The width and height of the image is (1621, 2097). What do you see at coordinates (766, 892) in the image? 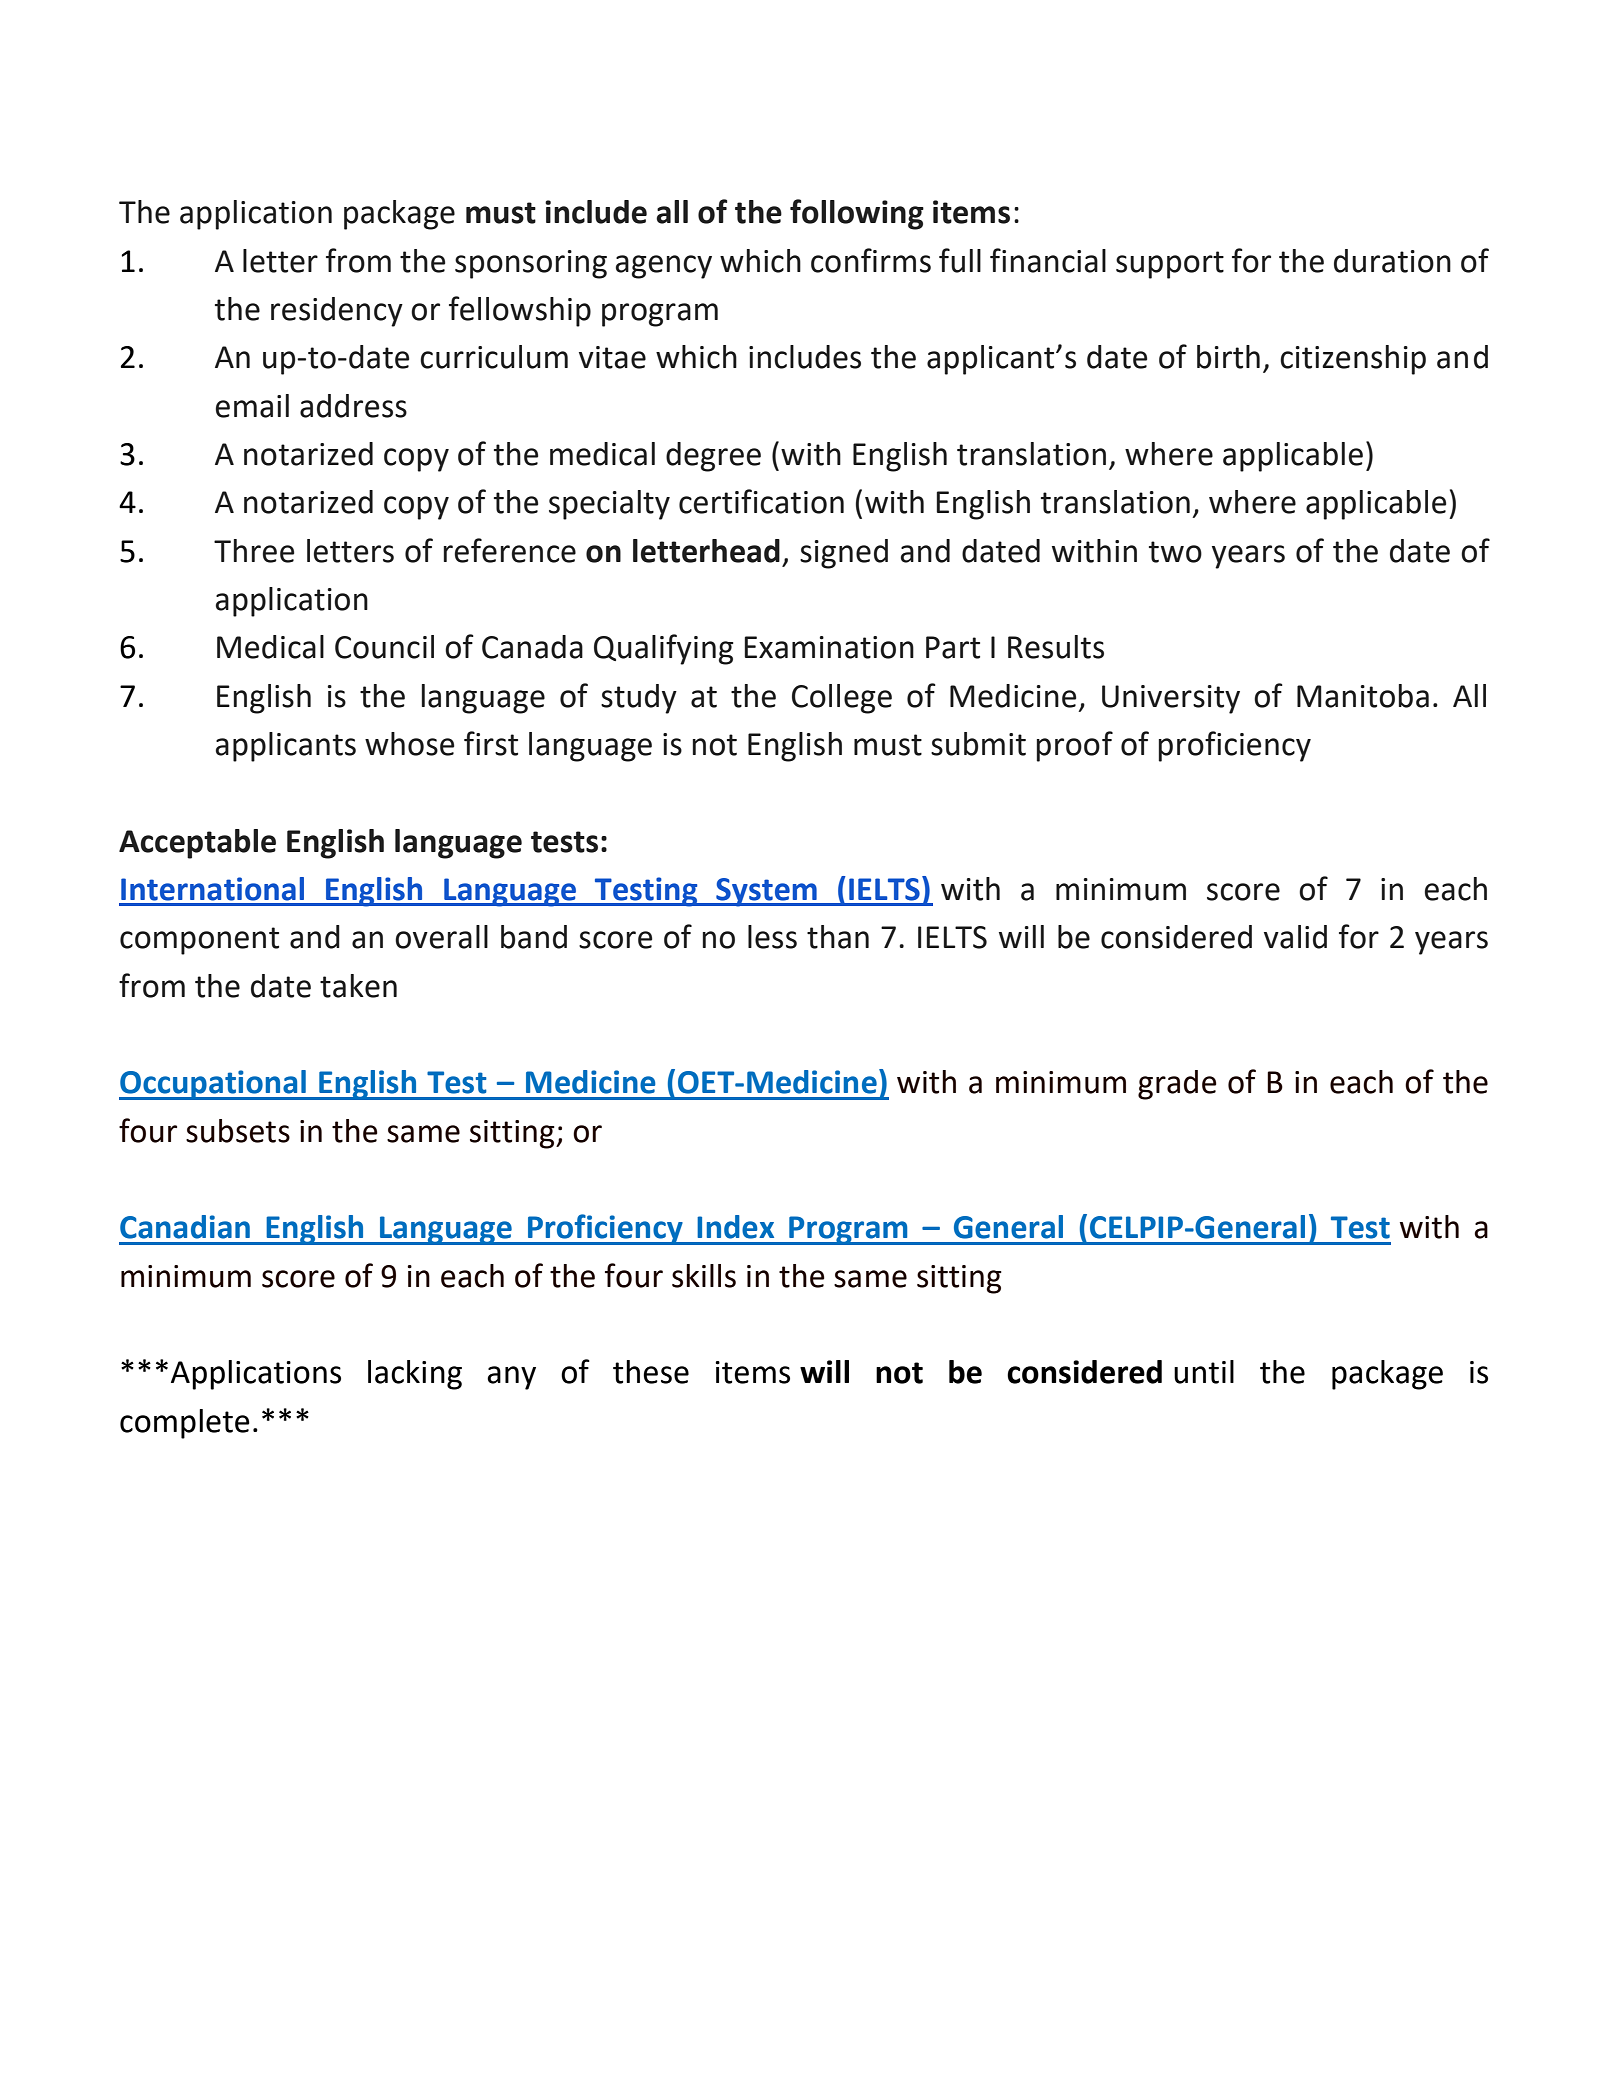
I see `System` at bounding box center [766, 892].
